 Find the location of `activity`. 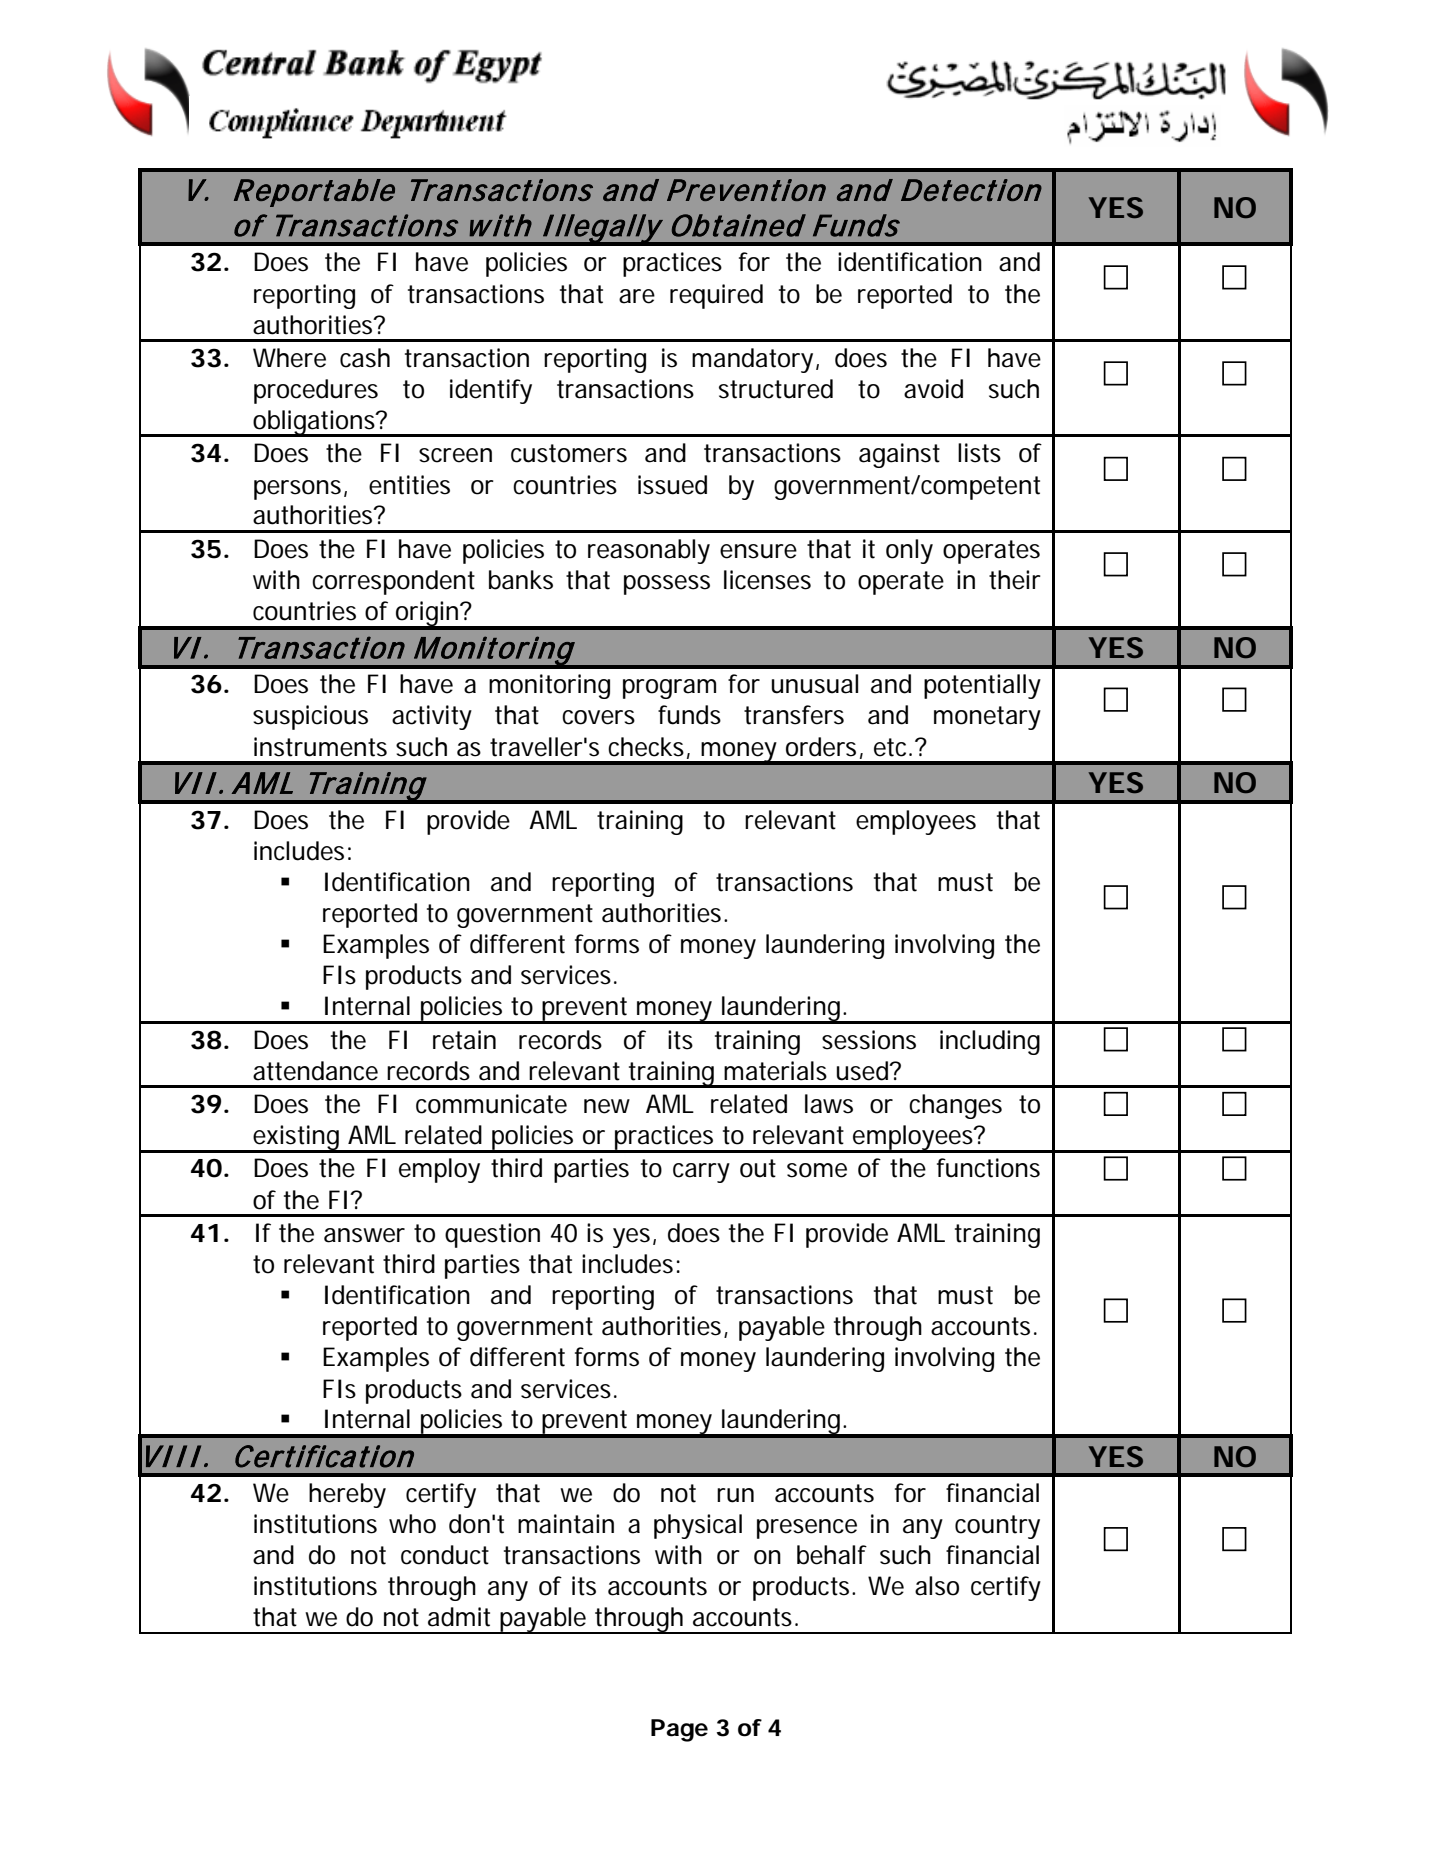

activity is located at coordinates (432, 717).
